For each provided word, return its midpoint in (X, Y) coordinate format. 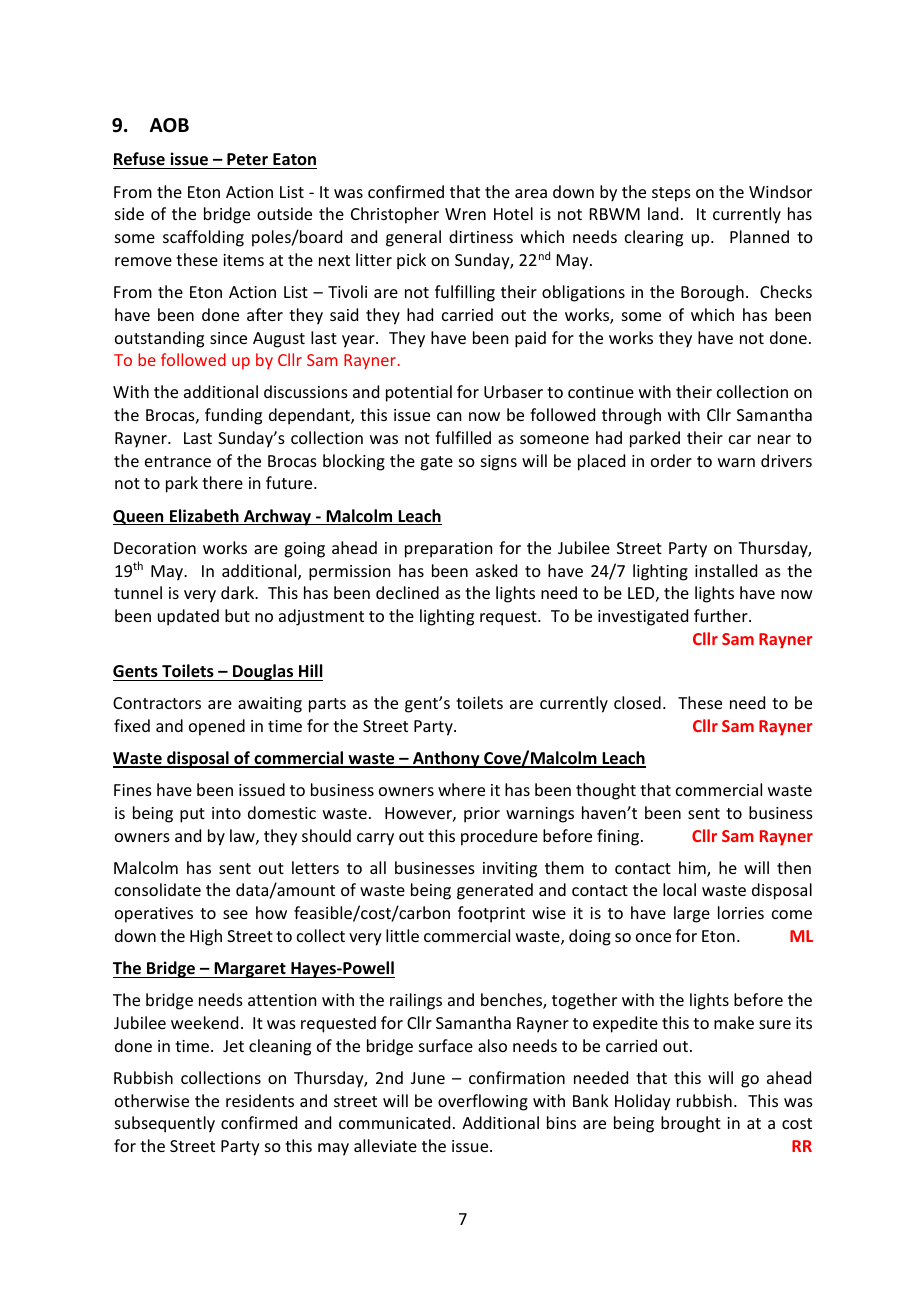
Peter (247, 161)
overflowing (483, 1102)
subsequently (165, 1124)
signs (499, 463)
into (226, 813)
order (671, 460)
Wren (465, 214)
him (693, 869)
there (222, 482)
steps (671, 194)
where (461, 789)
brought (691, 1124)
